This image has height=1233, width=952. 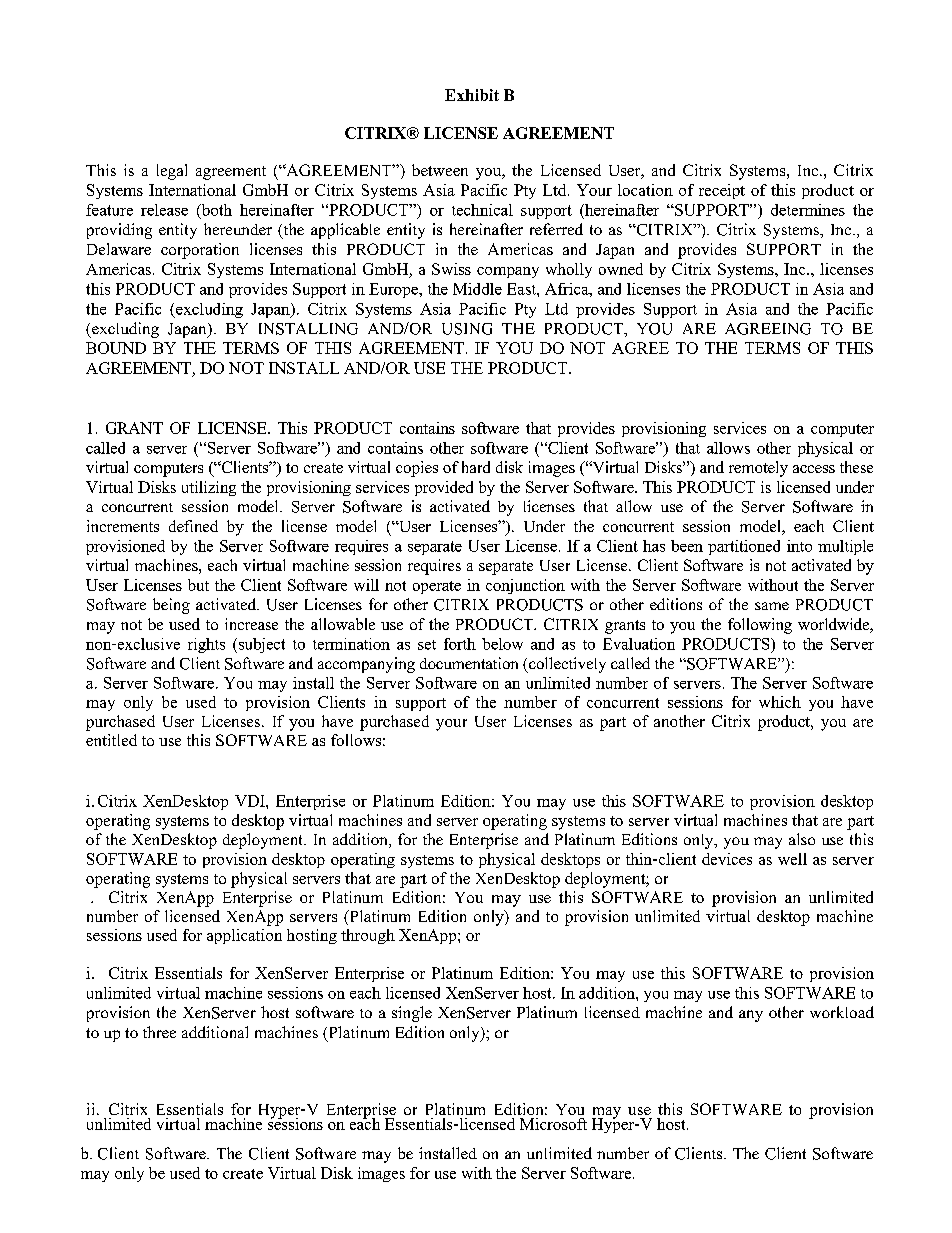 What do you see at coordinates (553, 1124) in the image?
I see `Microsoft` at bounding box center [553, 1124].
